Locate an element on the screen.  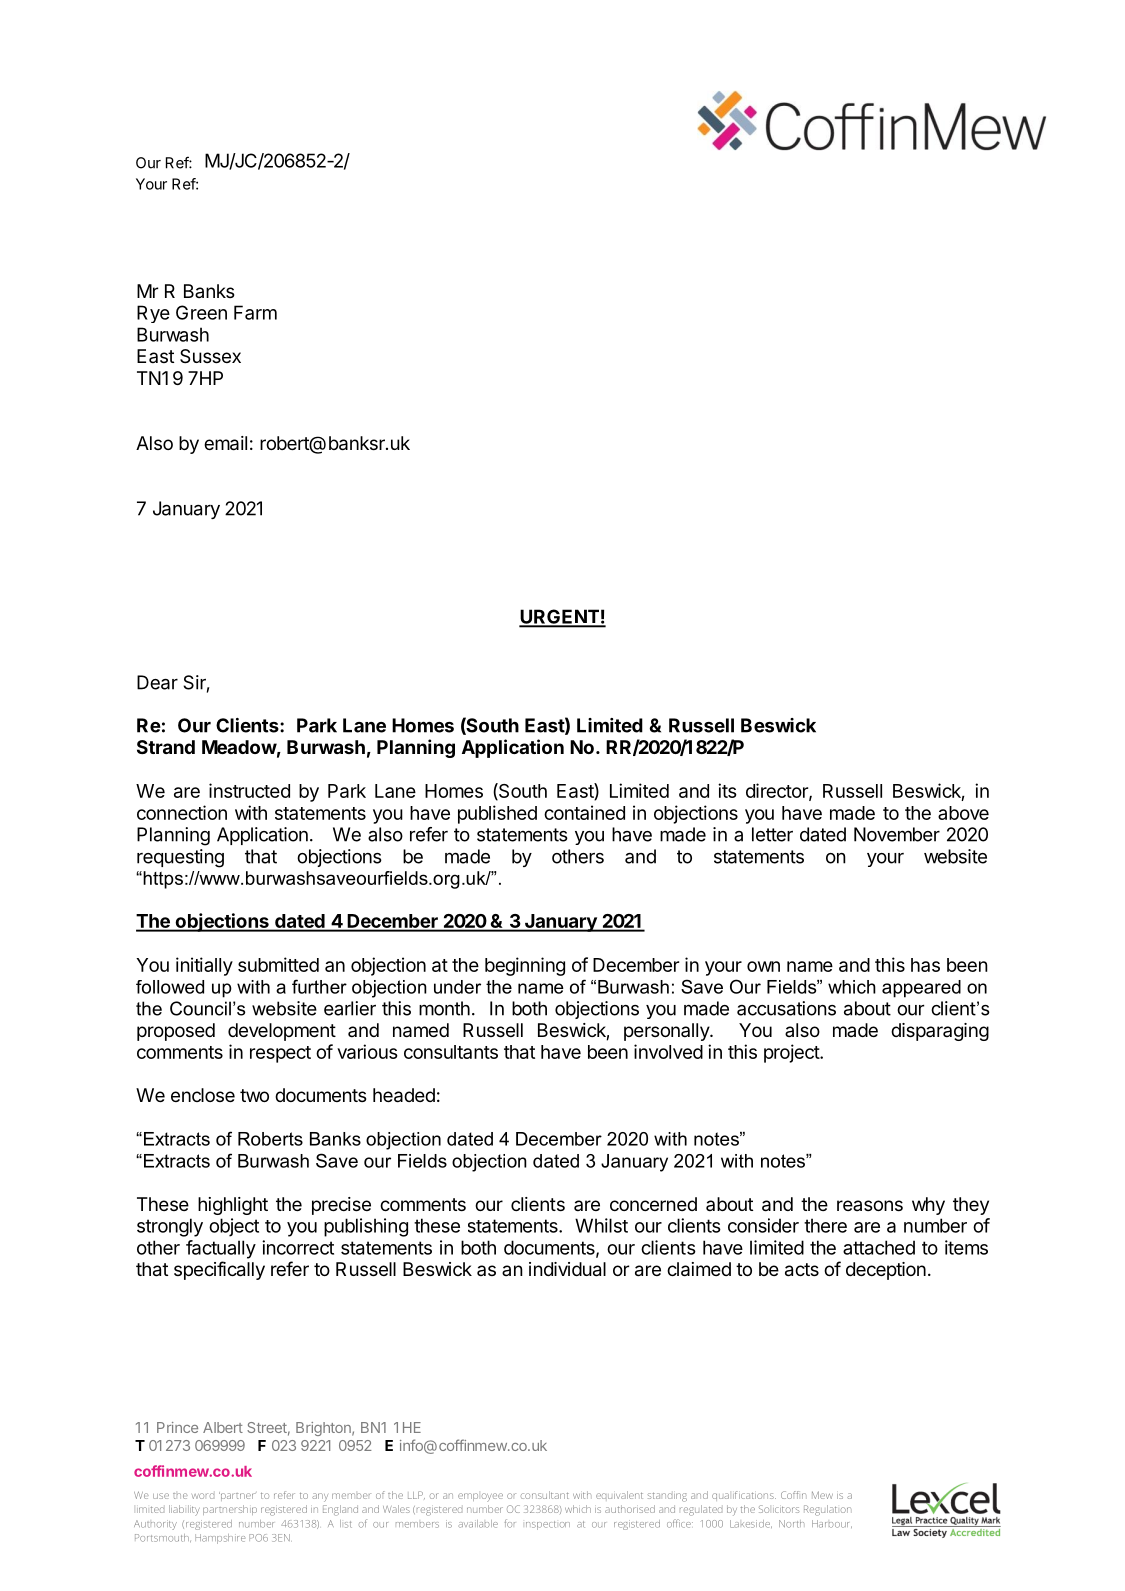
Regulation is located at coordinates (827, 1510).
